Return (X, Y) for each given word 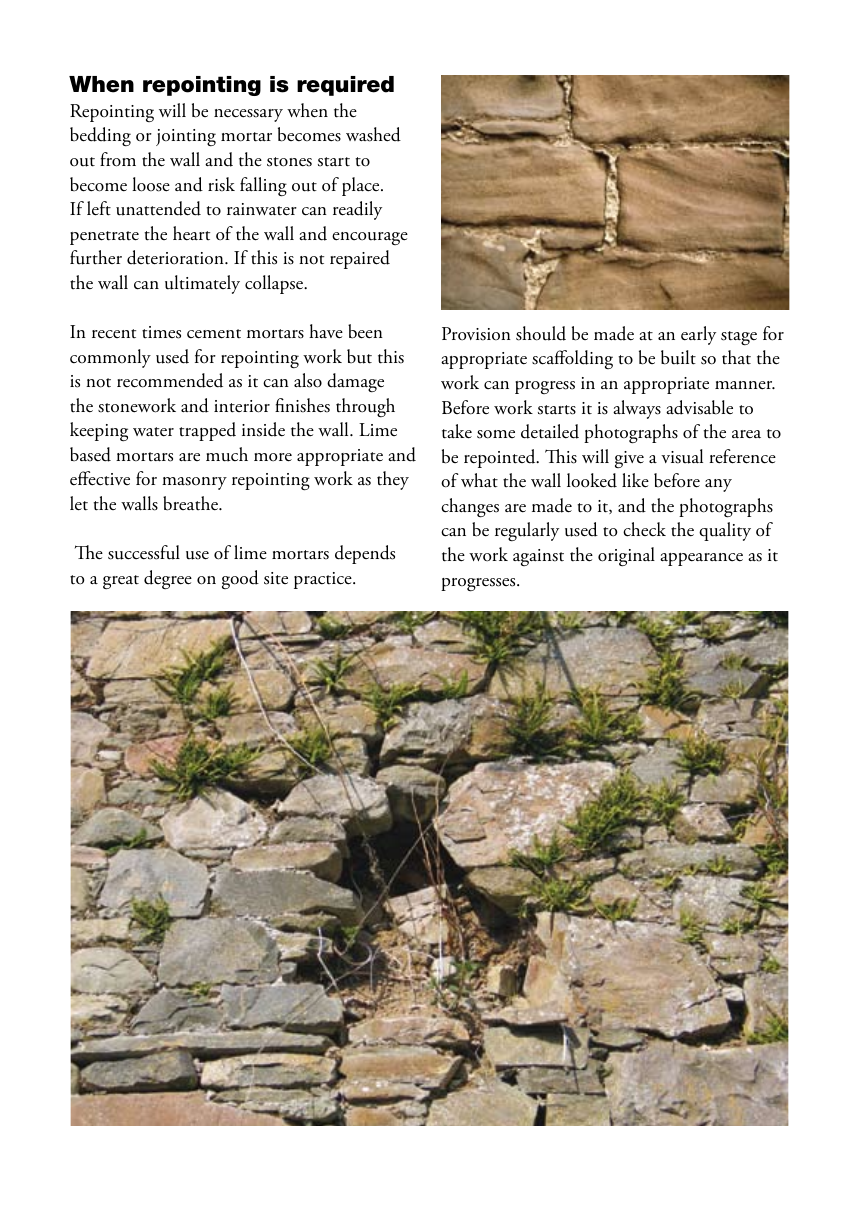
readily (357, 210)
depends (365, 554)
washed (373, 134)
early (698, 335)
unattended (158, 208)
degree (168, 579)
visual (682, 456)
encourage (370, 238)
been (365, 331)
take (457, 431)
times (161, 332)
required (345, 86)
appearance (701, 559)
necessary (248, 115)
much (227, 454)
